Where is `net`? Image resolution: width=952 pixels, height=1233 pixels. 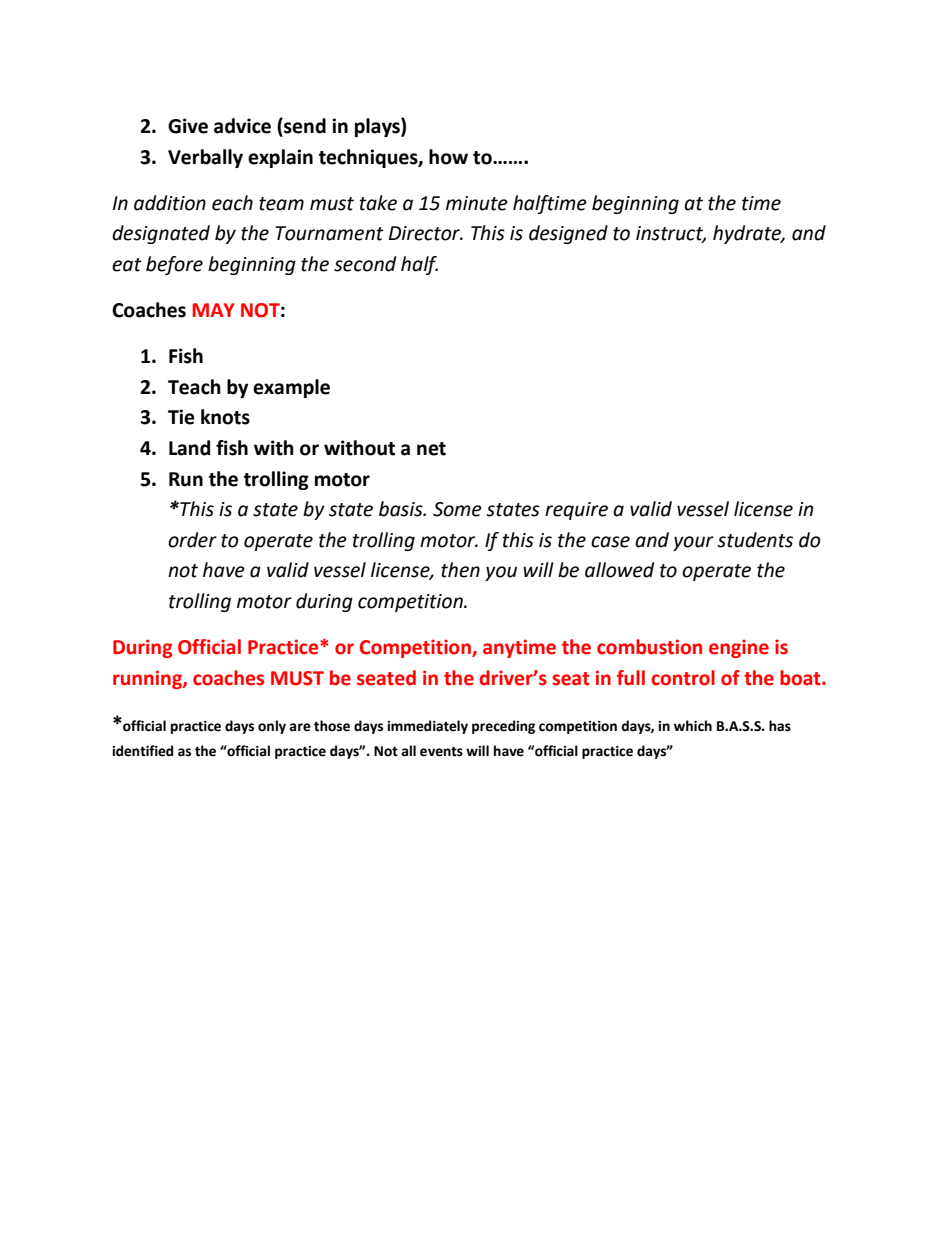 net is located at coordinates (431, 449).
